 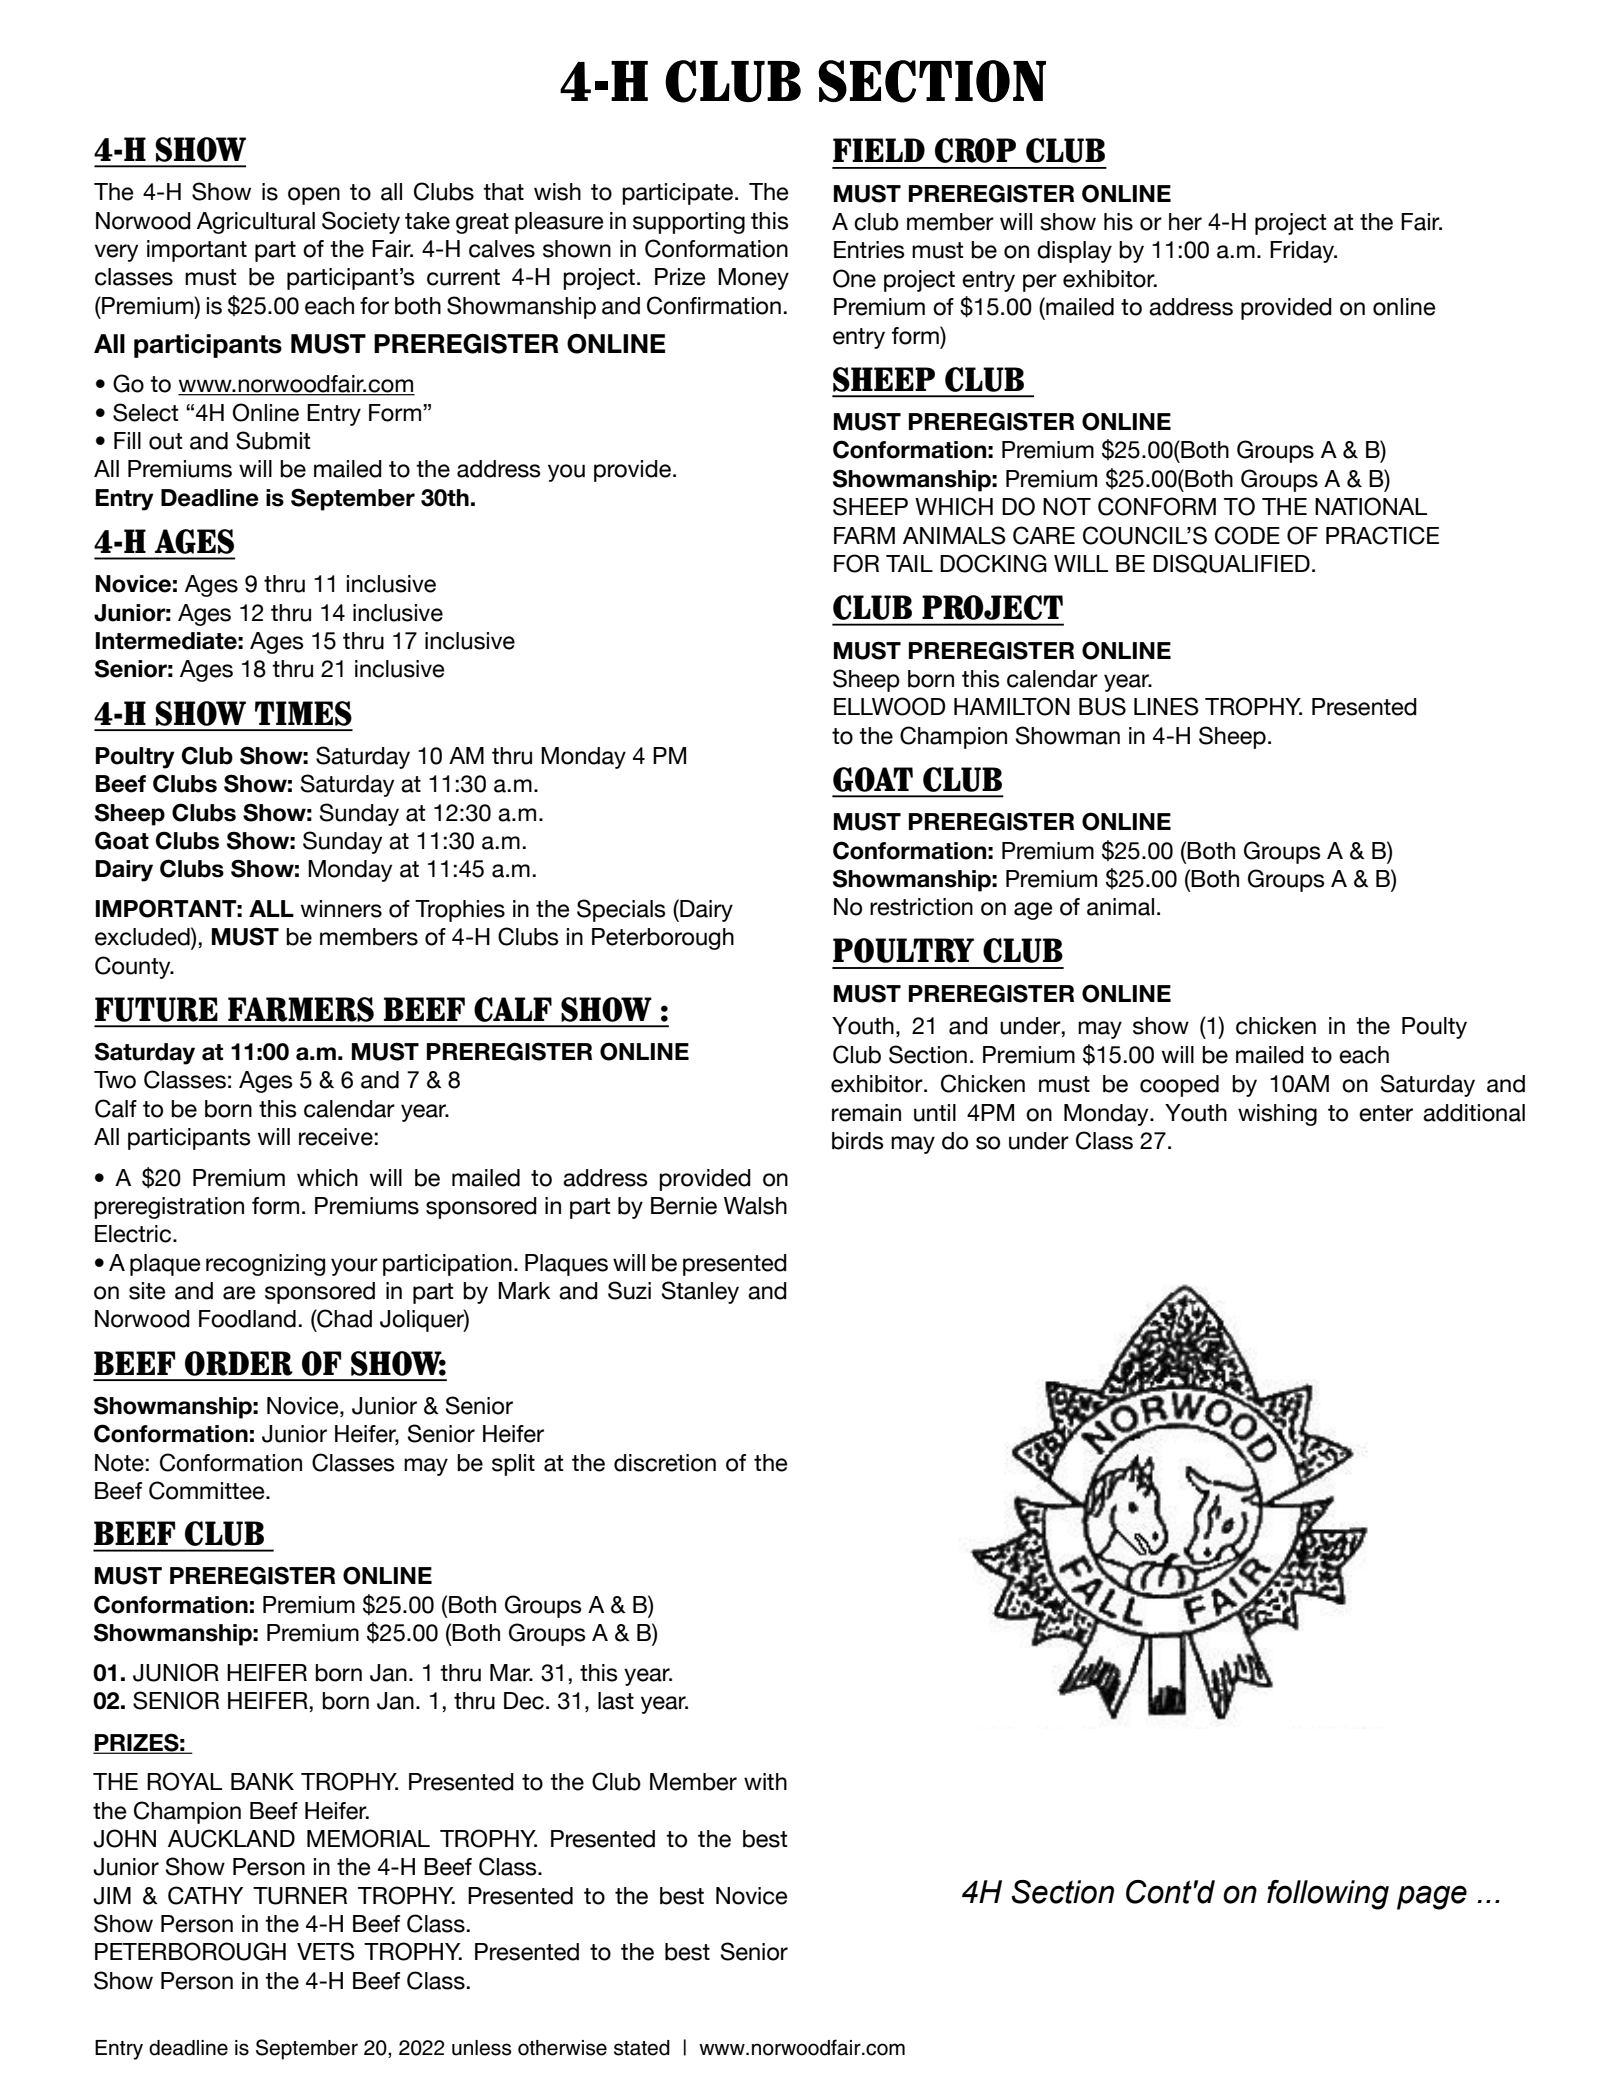 What do you see at coordinates (700, 1292) in the document?
I see `Stanley` at bounding box center [700, 1292].
